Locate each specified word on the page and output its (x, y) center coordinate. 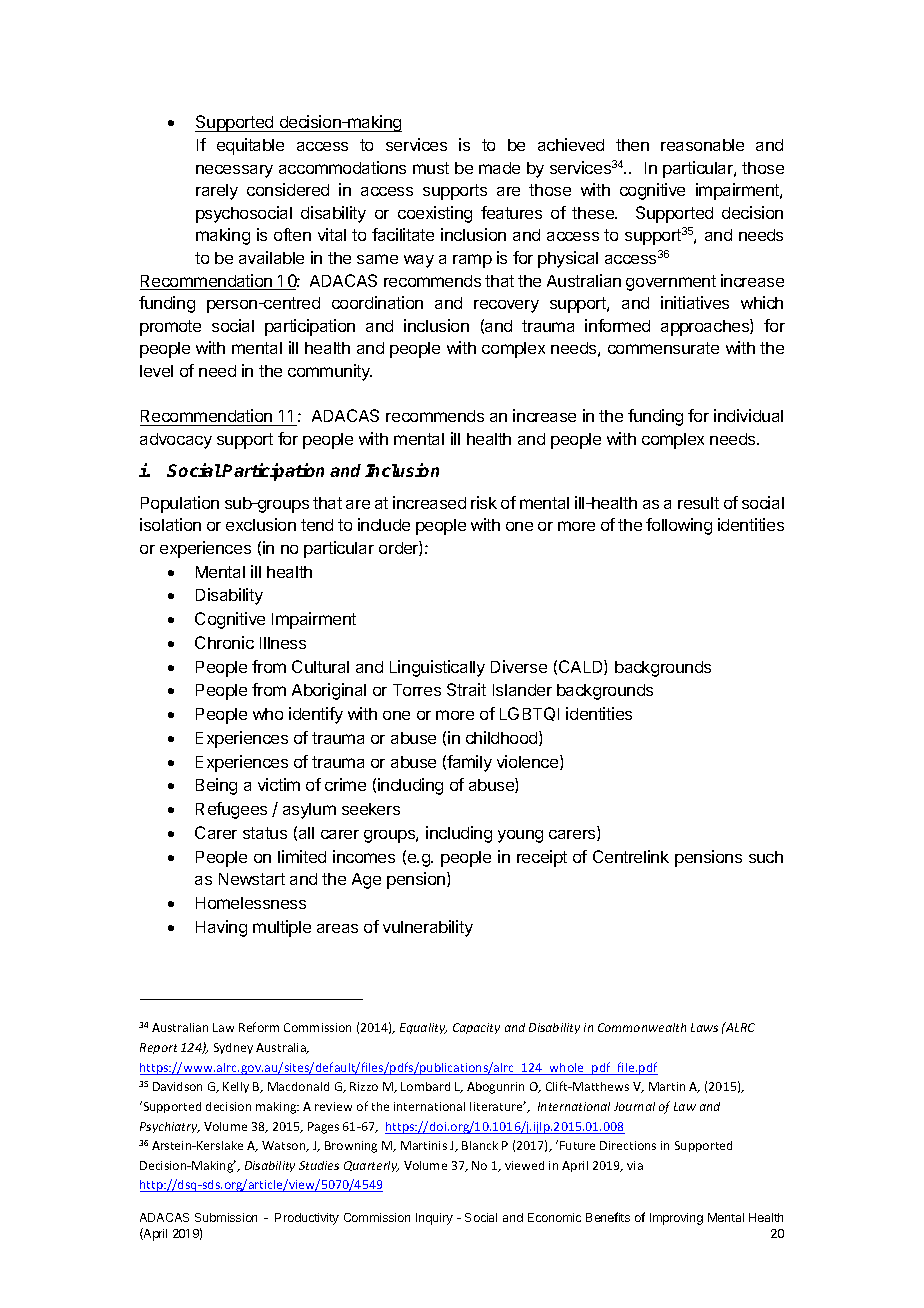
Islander (522, 690)
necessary (234, 171)
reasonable (702, 145)
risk (484, 502)
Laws (704, 1027)
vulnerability (428, 928)
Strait (466, 689)
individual (748, 415)
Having (221, 928)
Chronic (224, 642)
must (431, 168)
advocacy (176, 441)
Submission (226, 1217)
